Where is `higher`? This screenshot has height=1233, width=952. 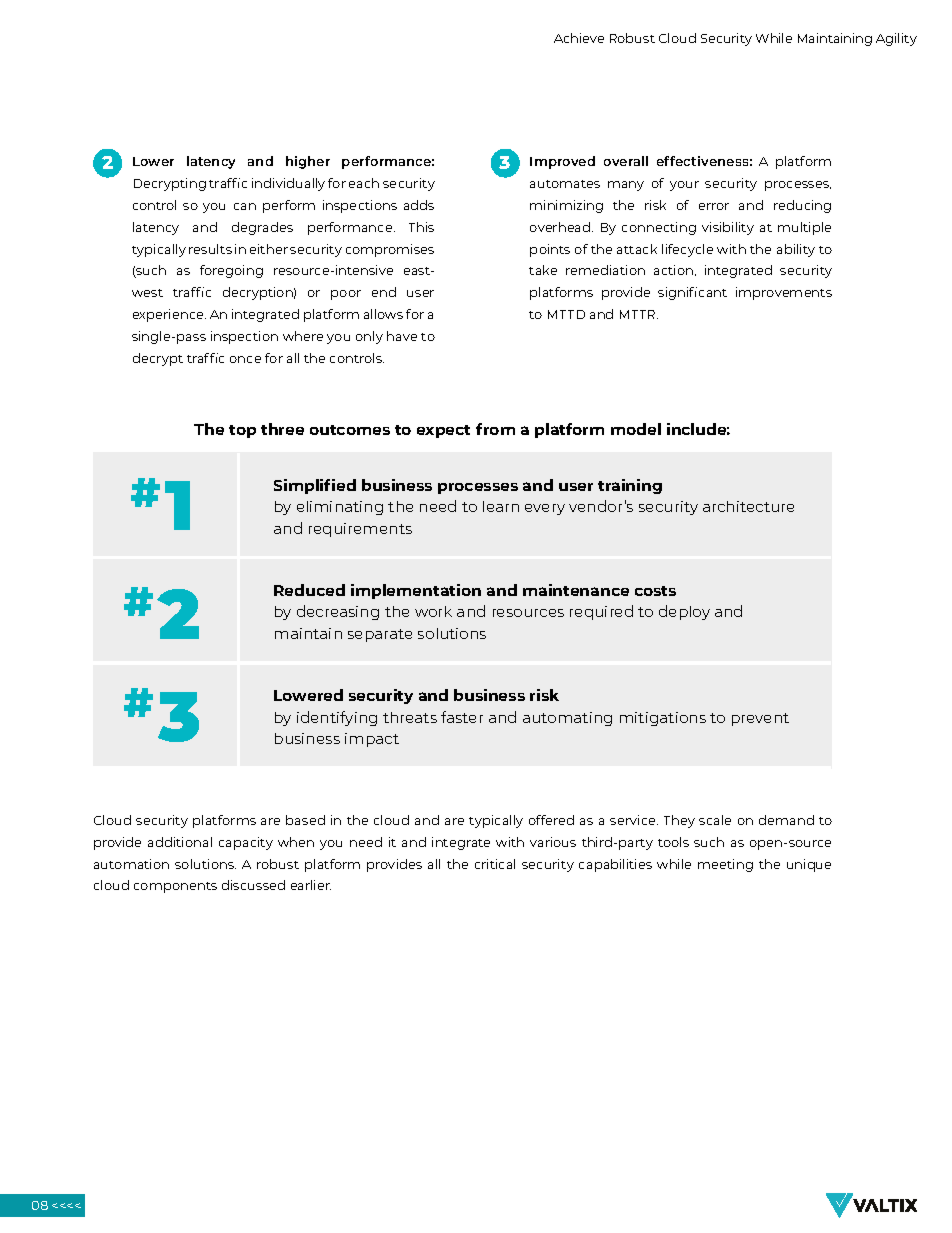
higher is located at coordinates (308, 162).
